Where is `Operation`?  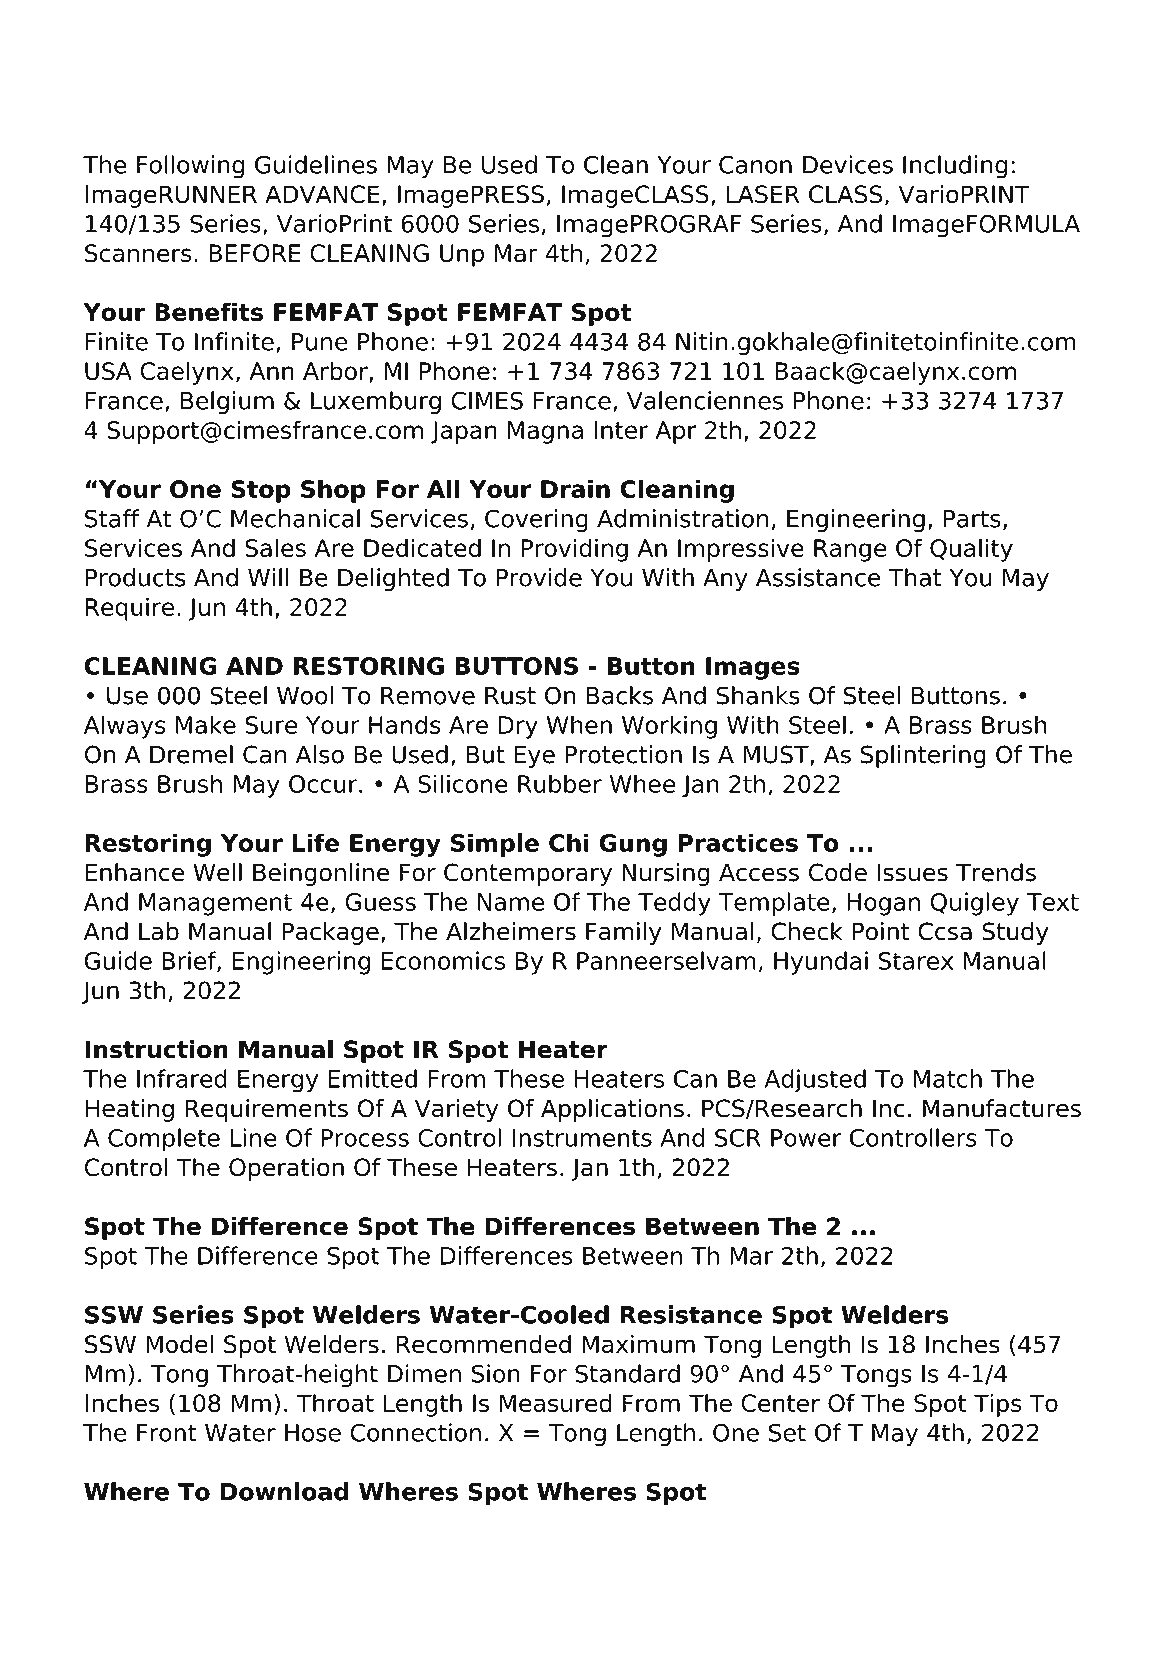 Operation is located at coordinates (286, 1169).
